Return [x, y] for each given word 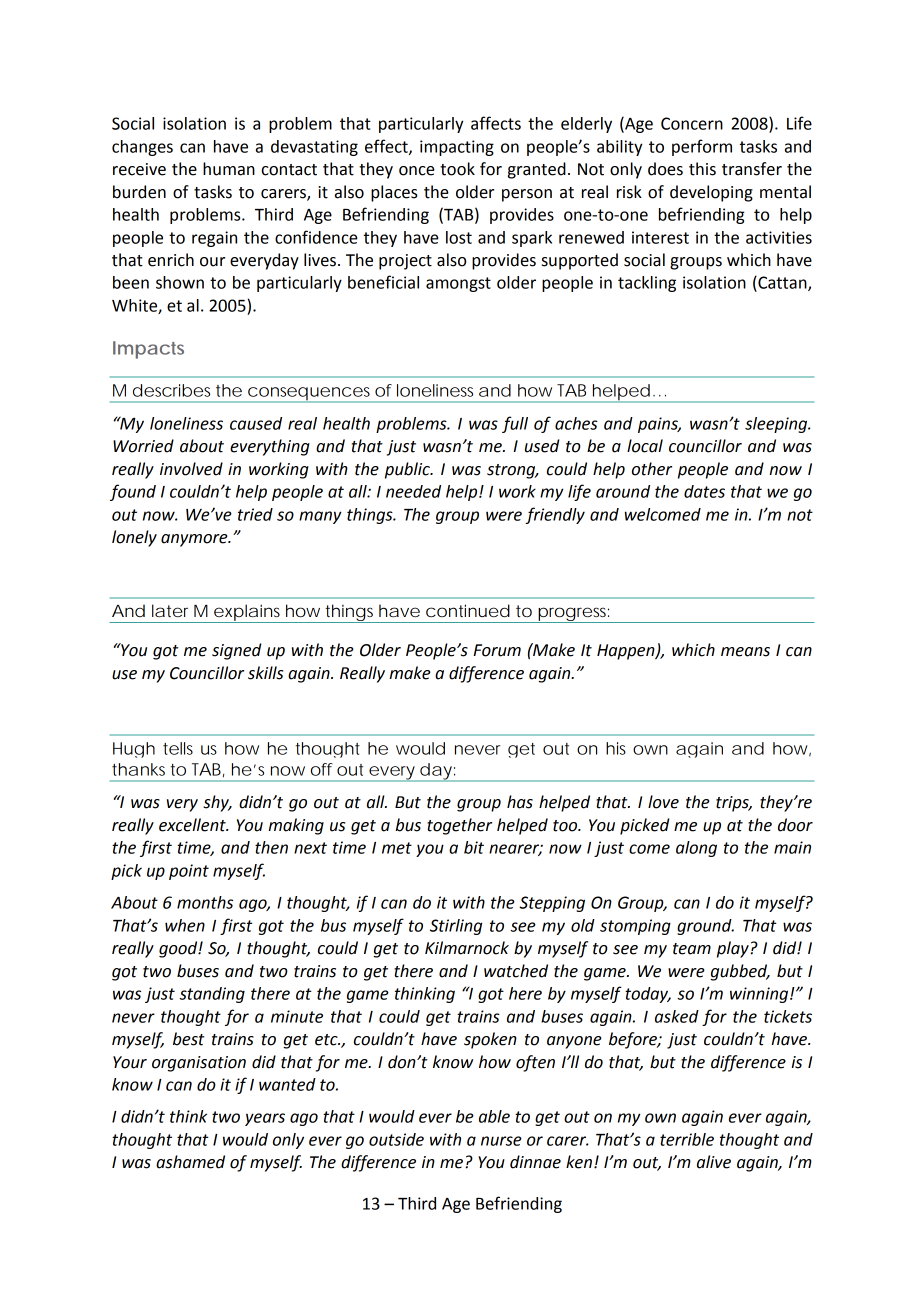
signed [237, 651]
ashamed [190, 1162]
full [515, 424]
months [205, 902]
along [696, 849]
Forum [497, 650]
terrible [687, 1139]
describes [171, 390]
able [494, 1116]
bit [474, 847]
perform [702, 147]
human [229, 169]
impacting [457, 148]
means [745, 652]
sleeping [777, 425]
